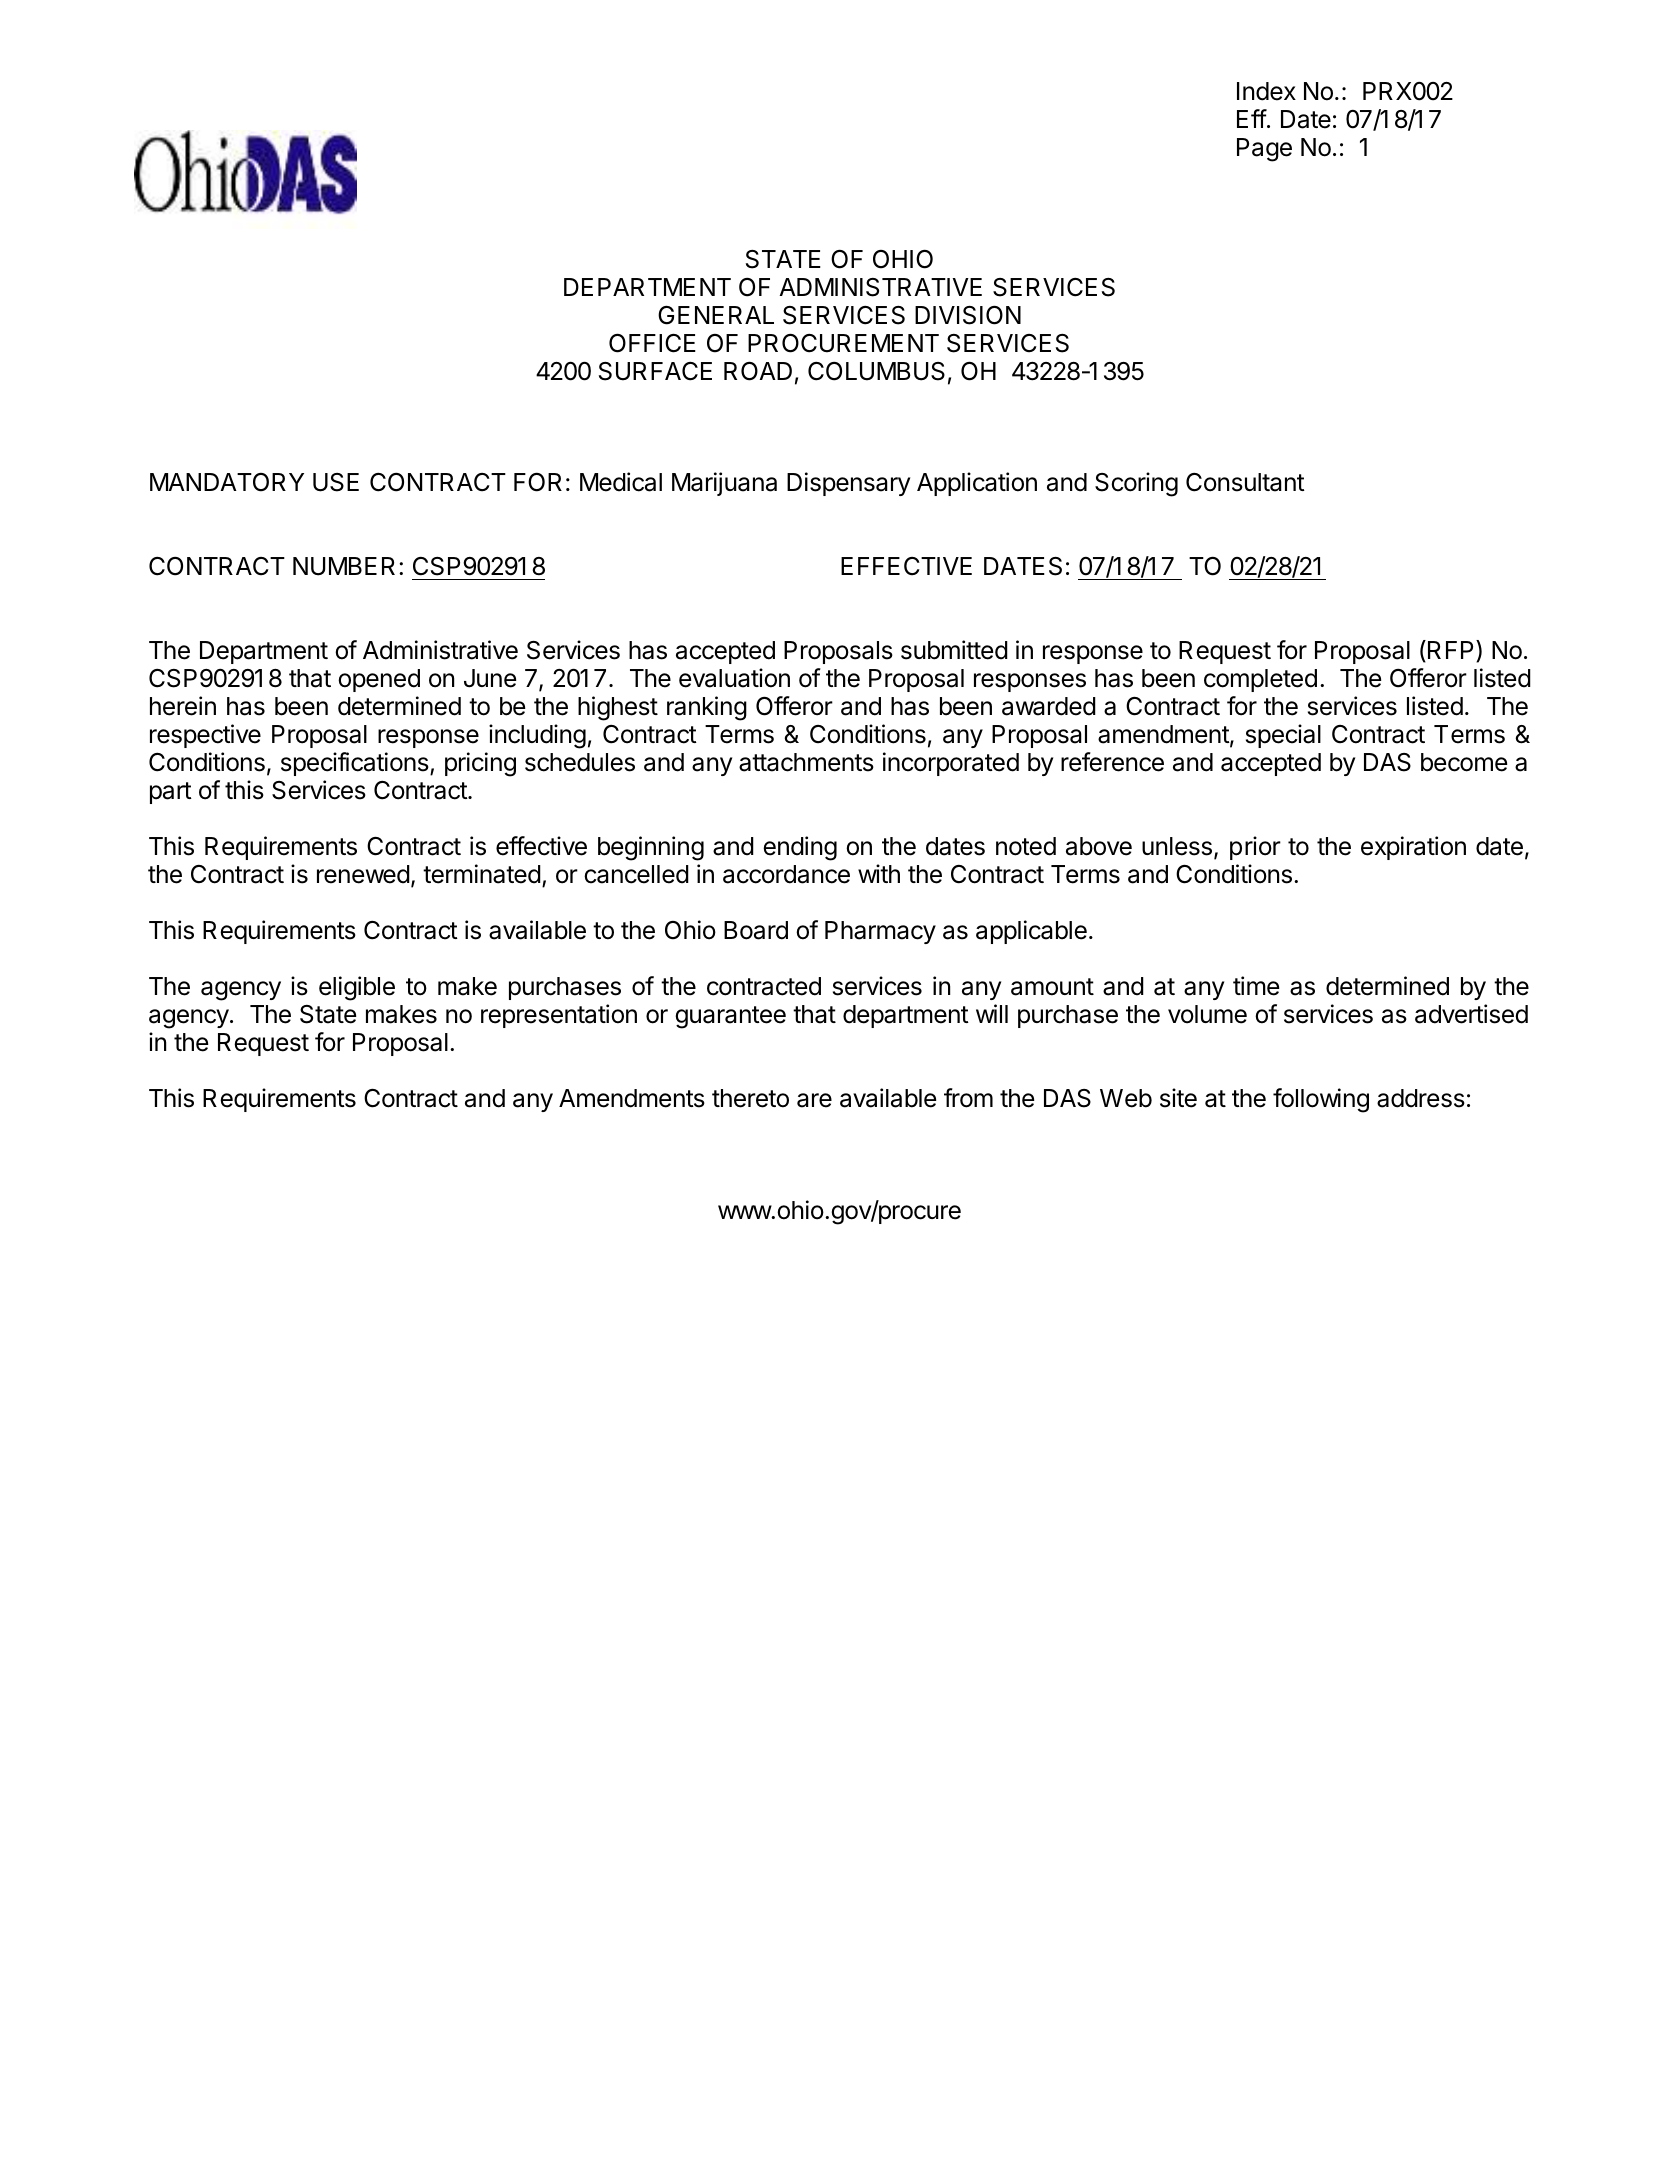 The height and width of the page is (2173, 1679). What do you see at coordinates (357, 988) in the page?
I see `eligible` at bounding box center [357, 988].
